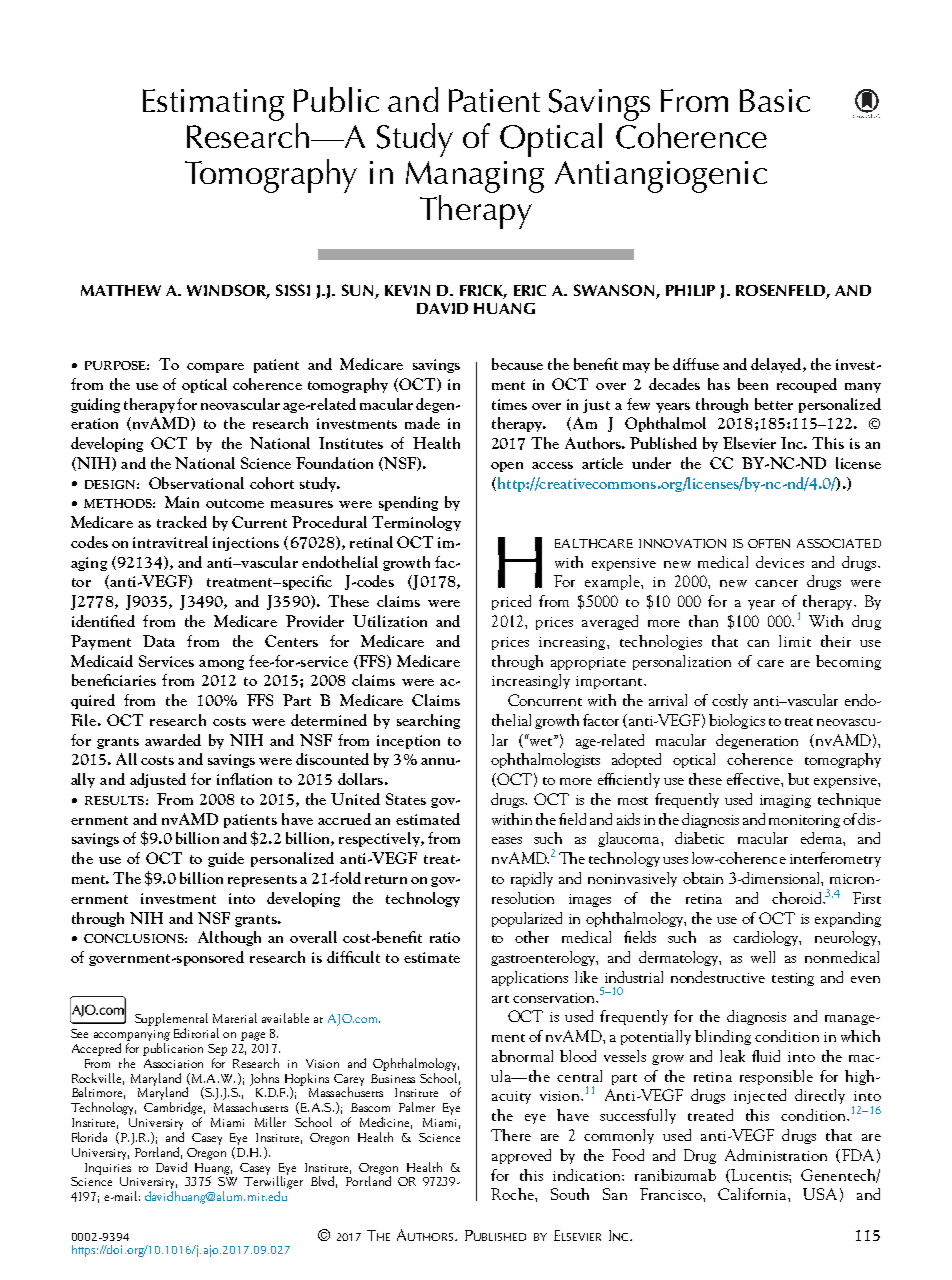  I want to click on ERIC, so click(530, 290).
